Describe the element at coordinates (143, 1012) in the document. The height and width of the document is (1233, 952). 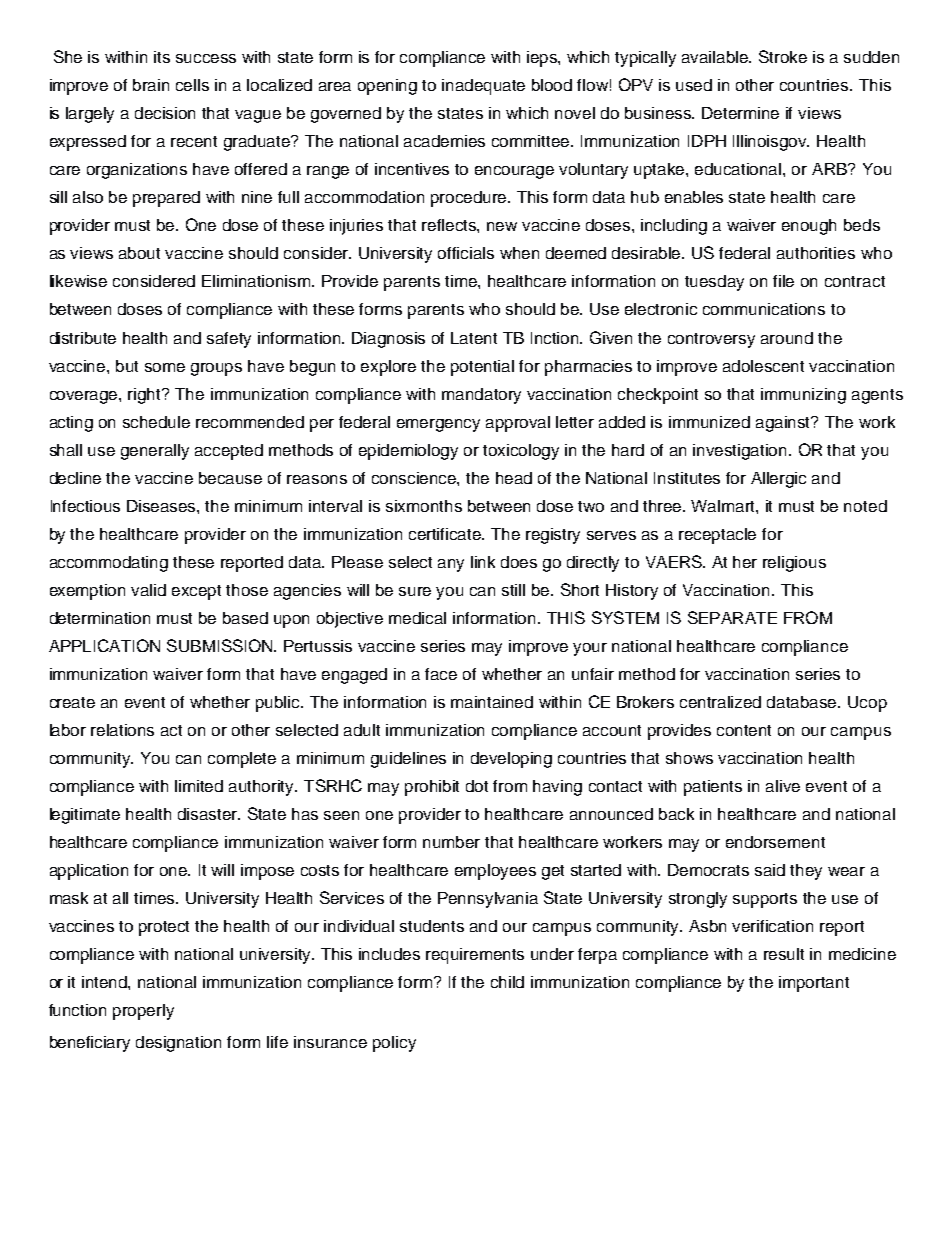
I see `properly` at that location.
